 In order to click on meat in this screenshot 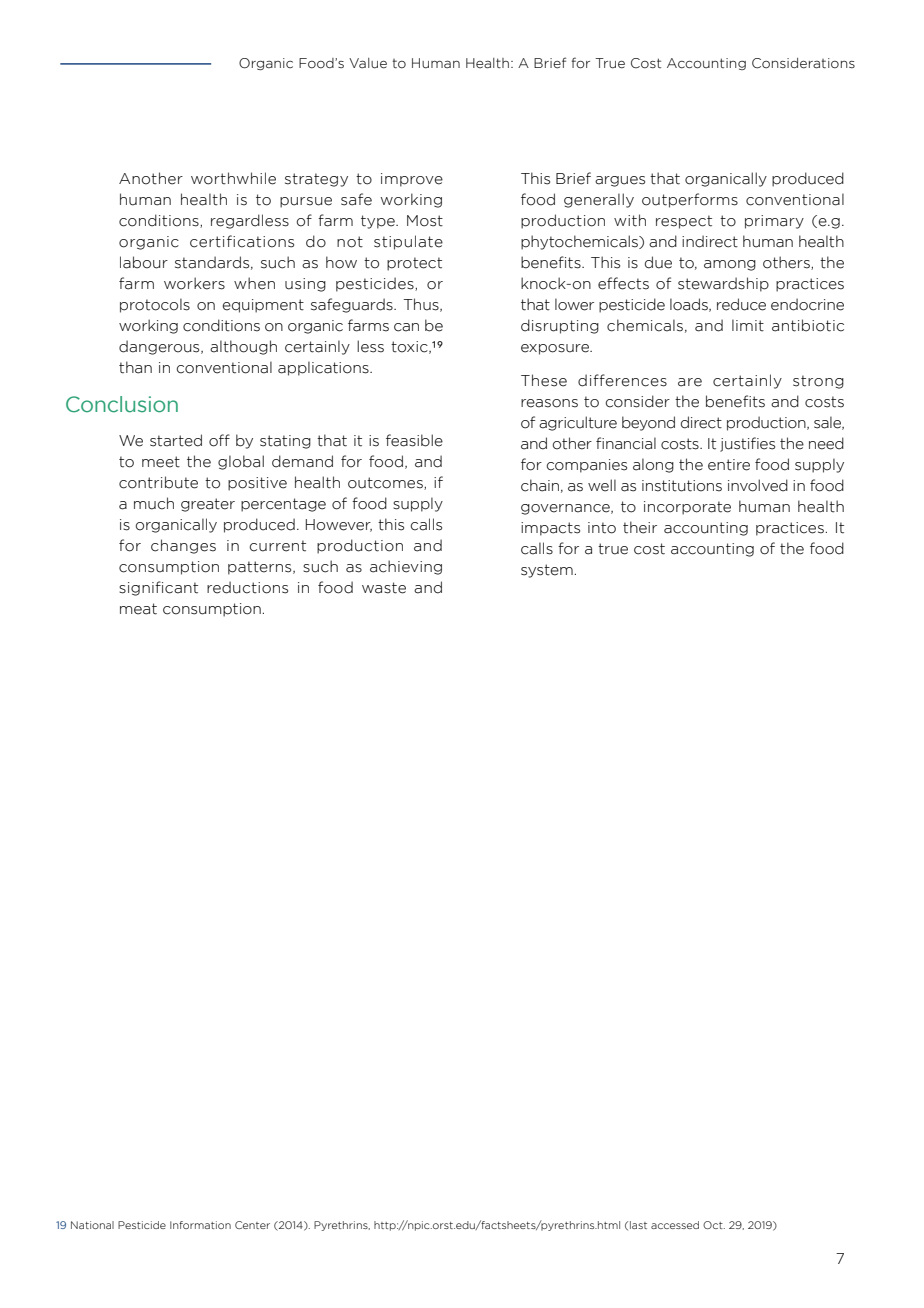, I will do `click(138, 609)`.
